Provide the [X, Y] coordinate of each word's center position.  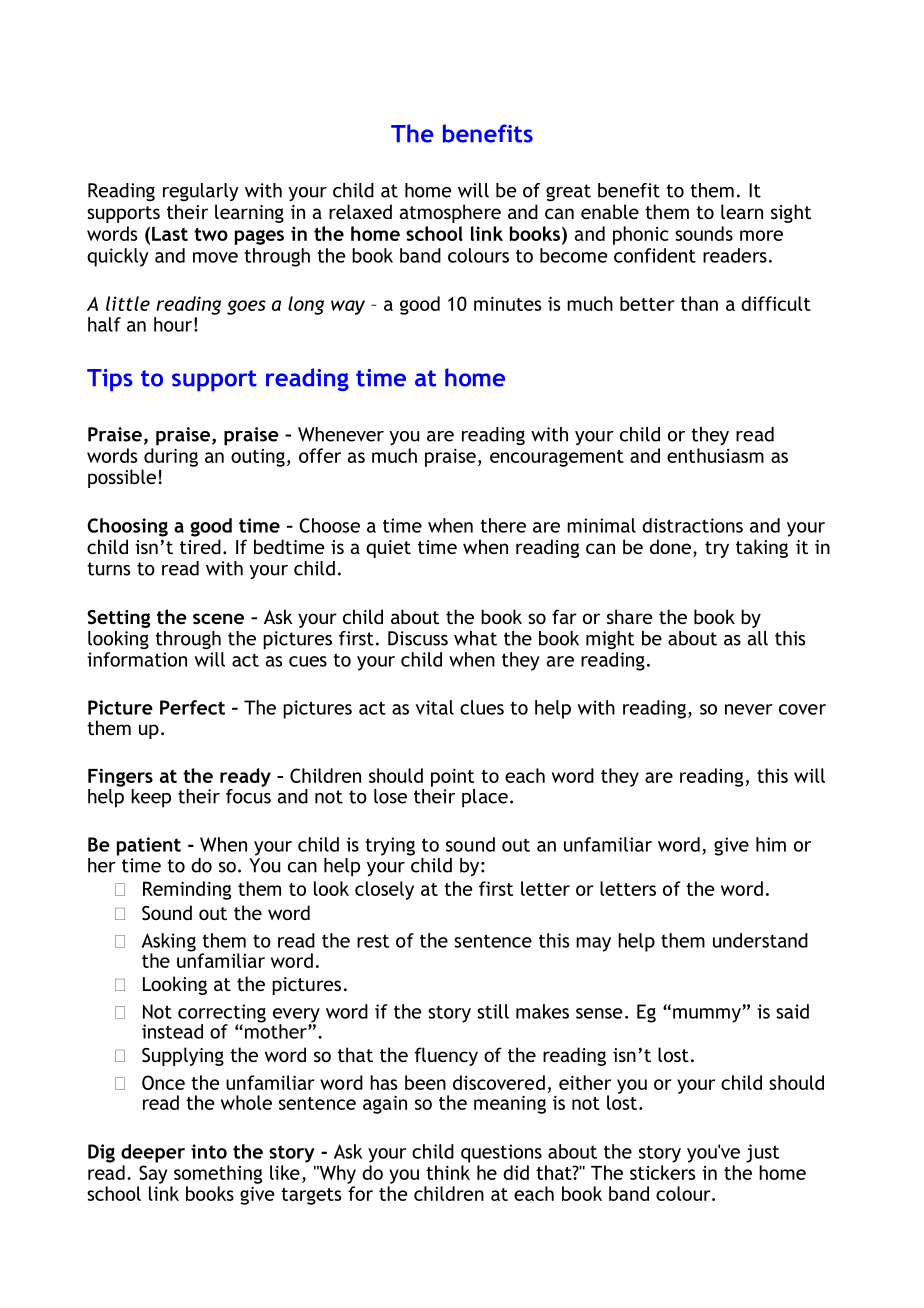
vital [435, 707]
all [757, 638]
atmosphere [450, 213]
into [209, 1151]
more [761, 235]
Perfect [192, 707]
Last [170, 234]
